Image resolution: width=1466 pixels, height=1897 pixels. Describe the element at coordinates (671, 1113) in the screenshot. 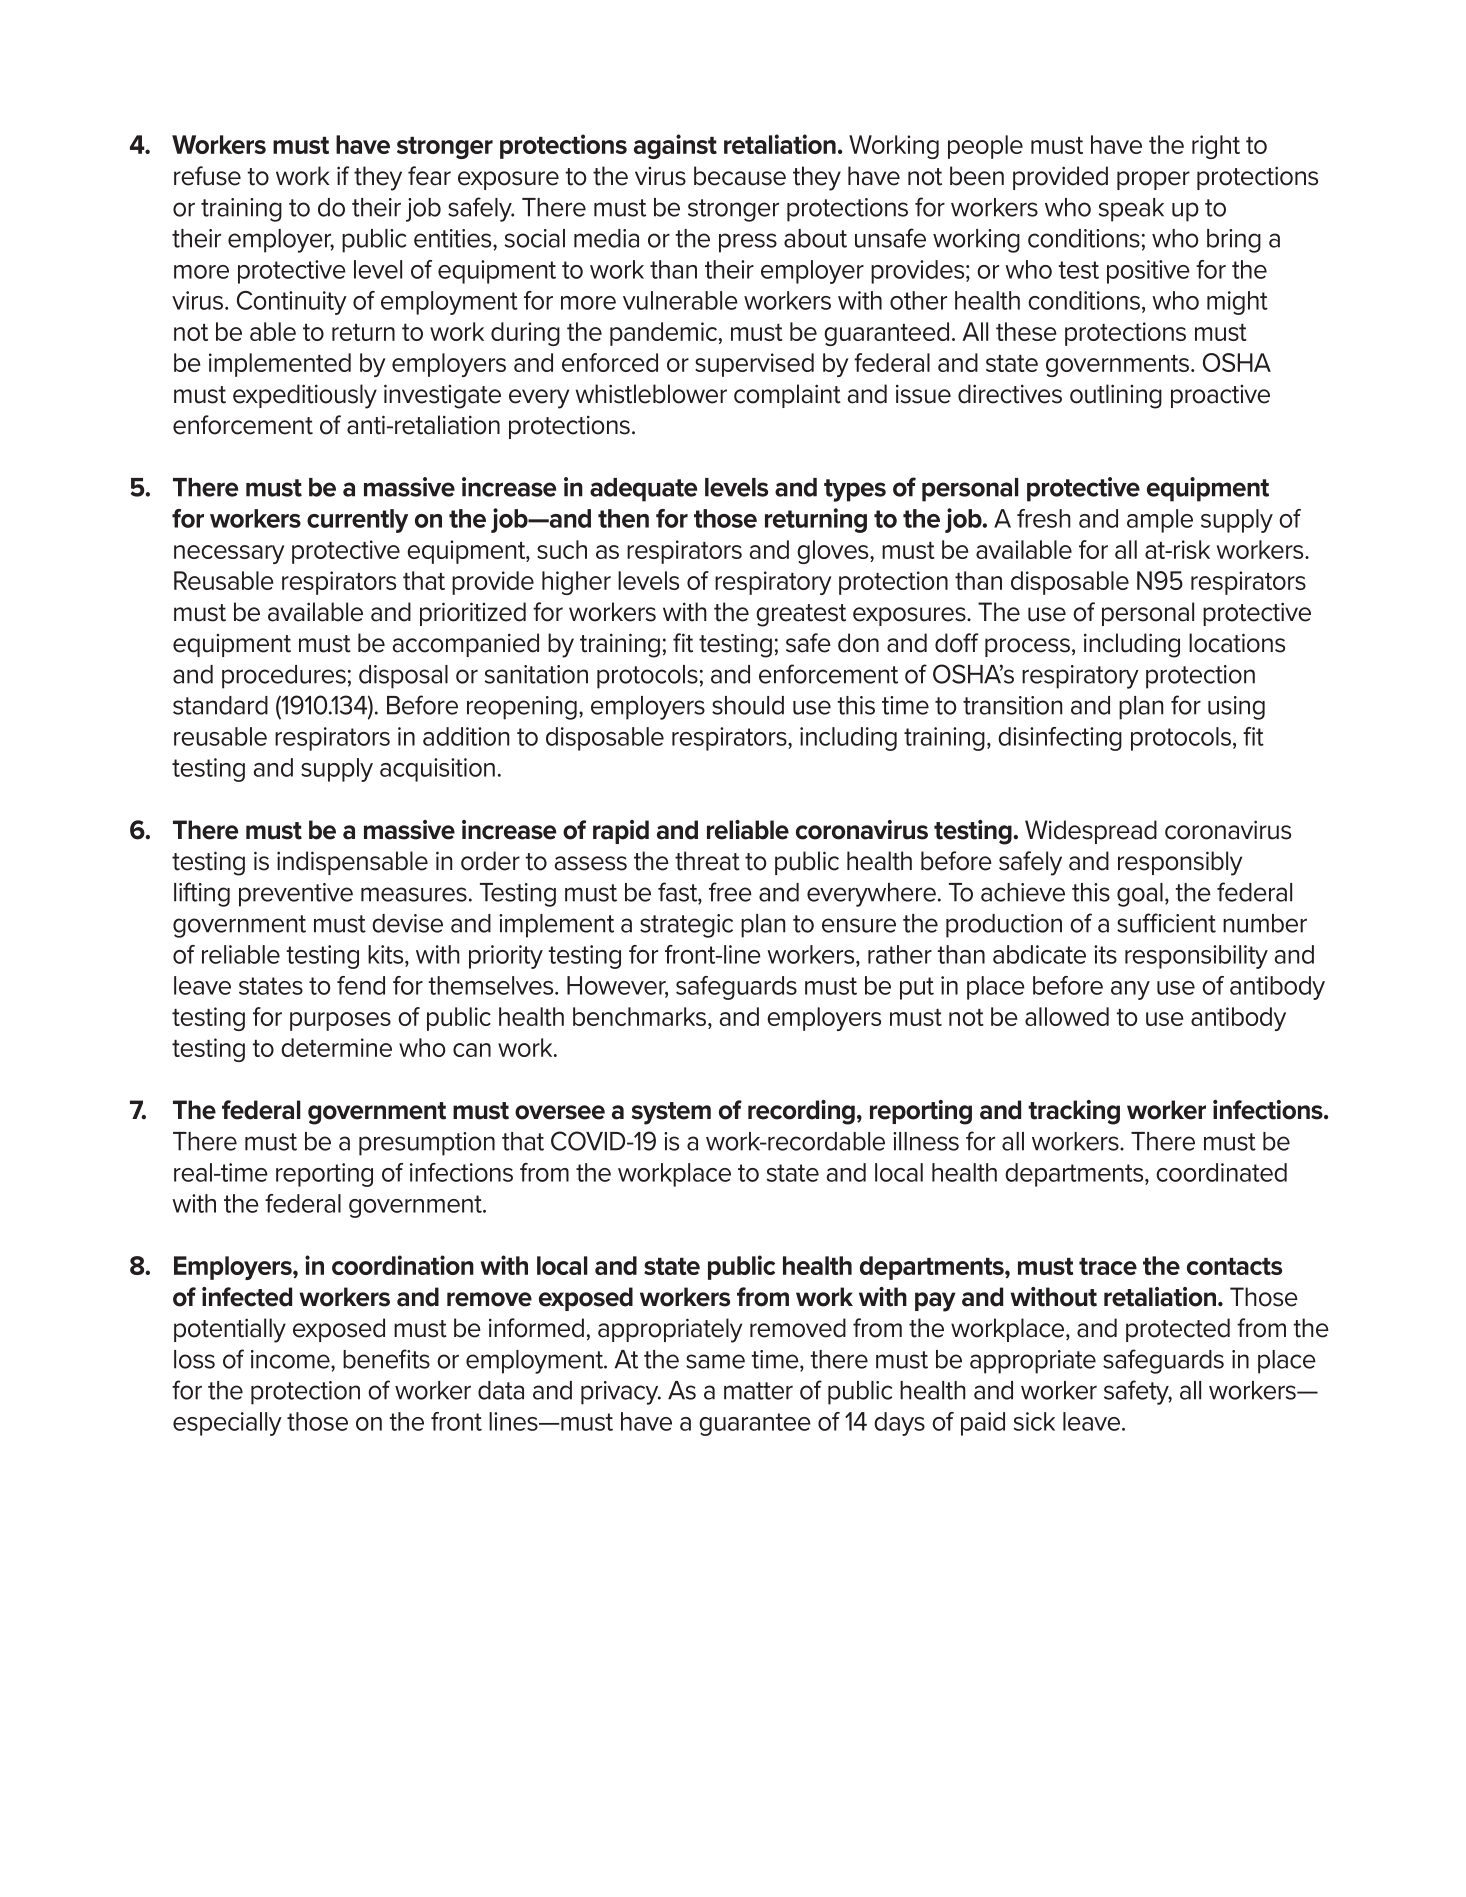

I see `system` at that location.
